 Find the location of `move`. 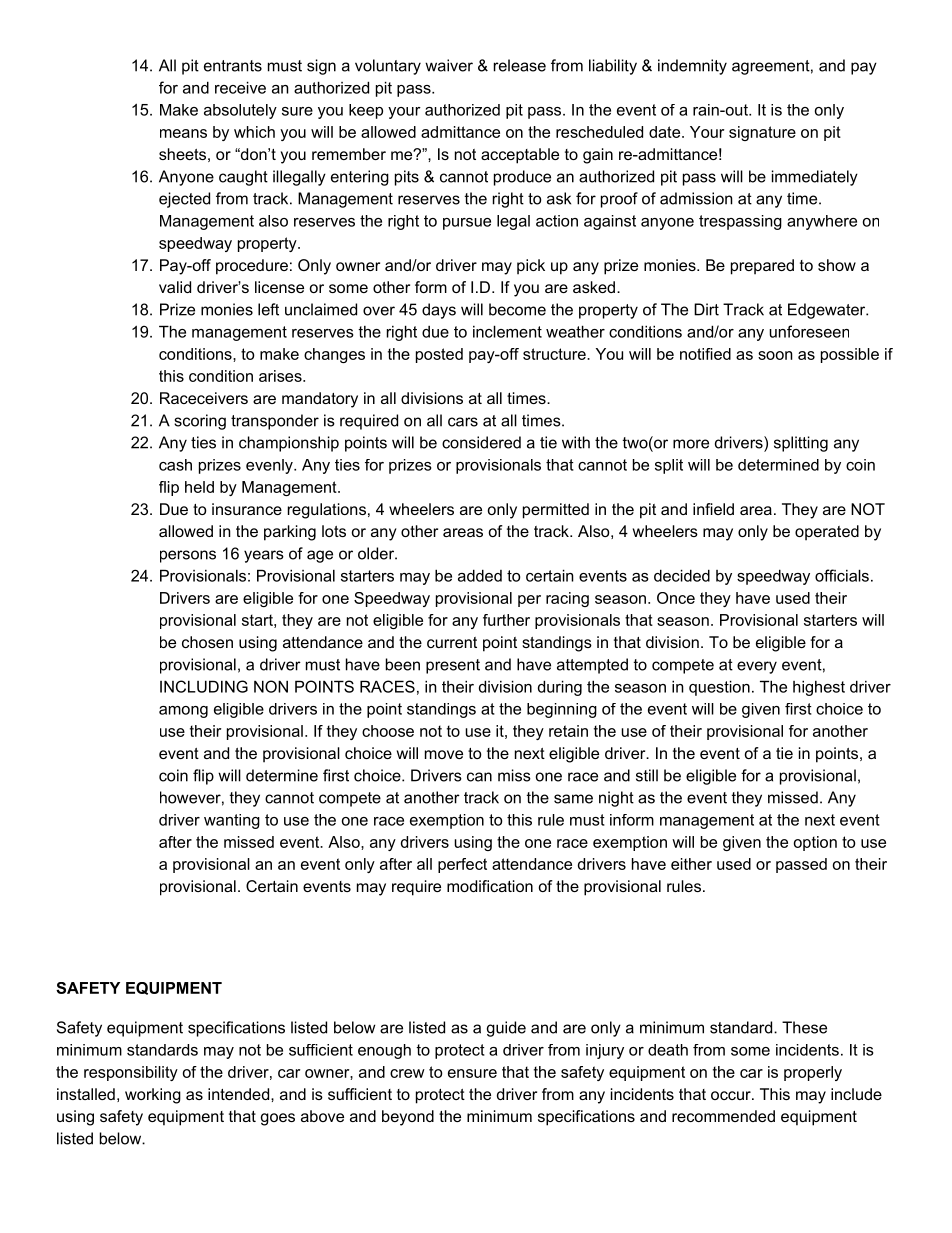

move is located at coordinates (444, 754).
